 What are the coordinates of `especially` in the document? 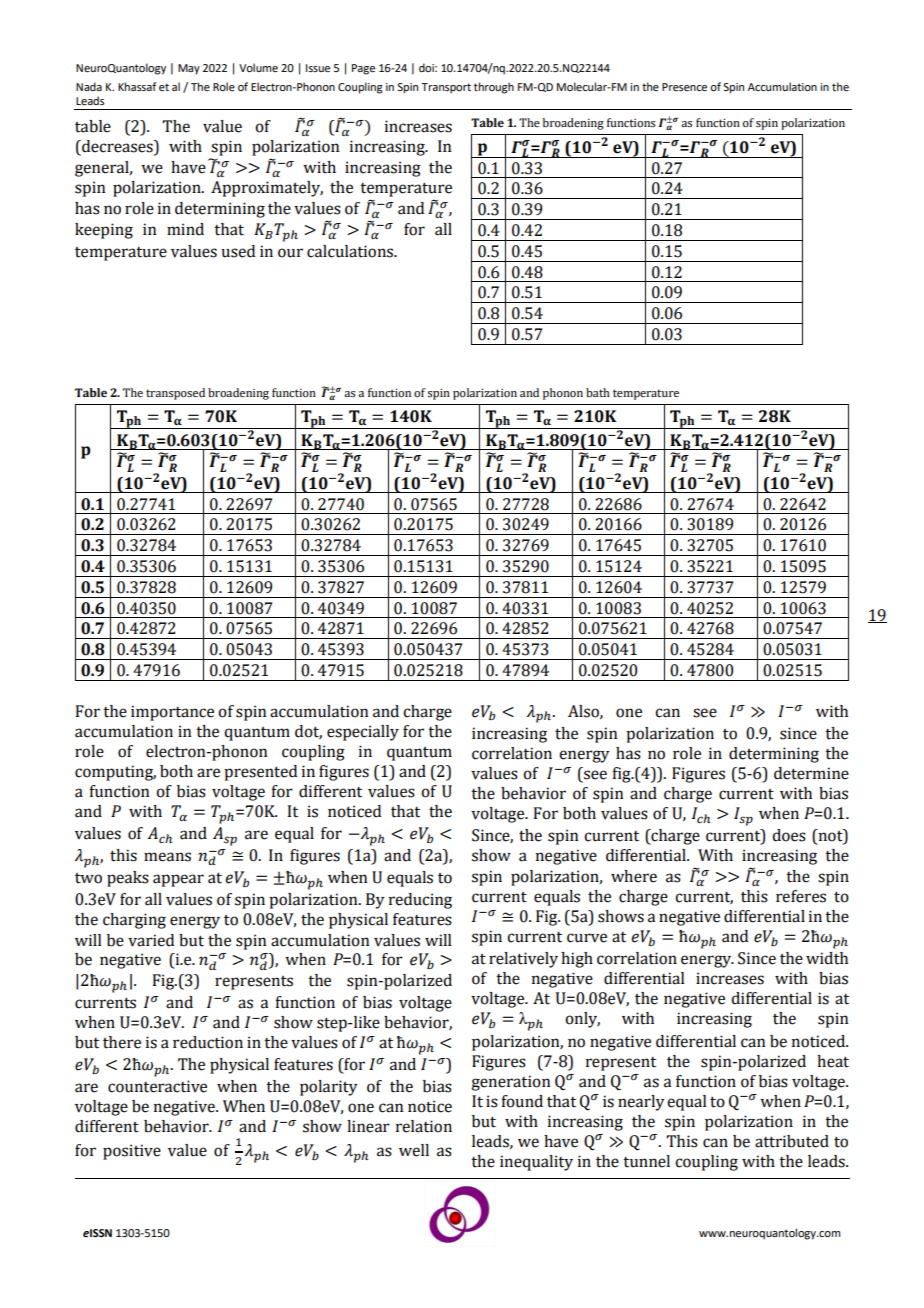 It's located at (363, 733).
